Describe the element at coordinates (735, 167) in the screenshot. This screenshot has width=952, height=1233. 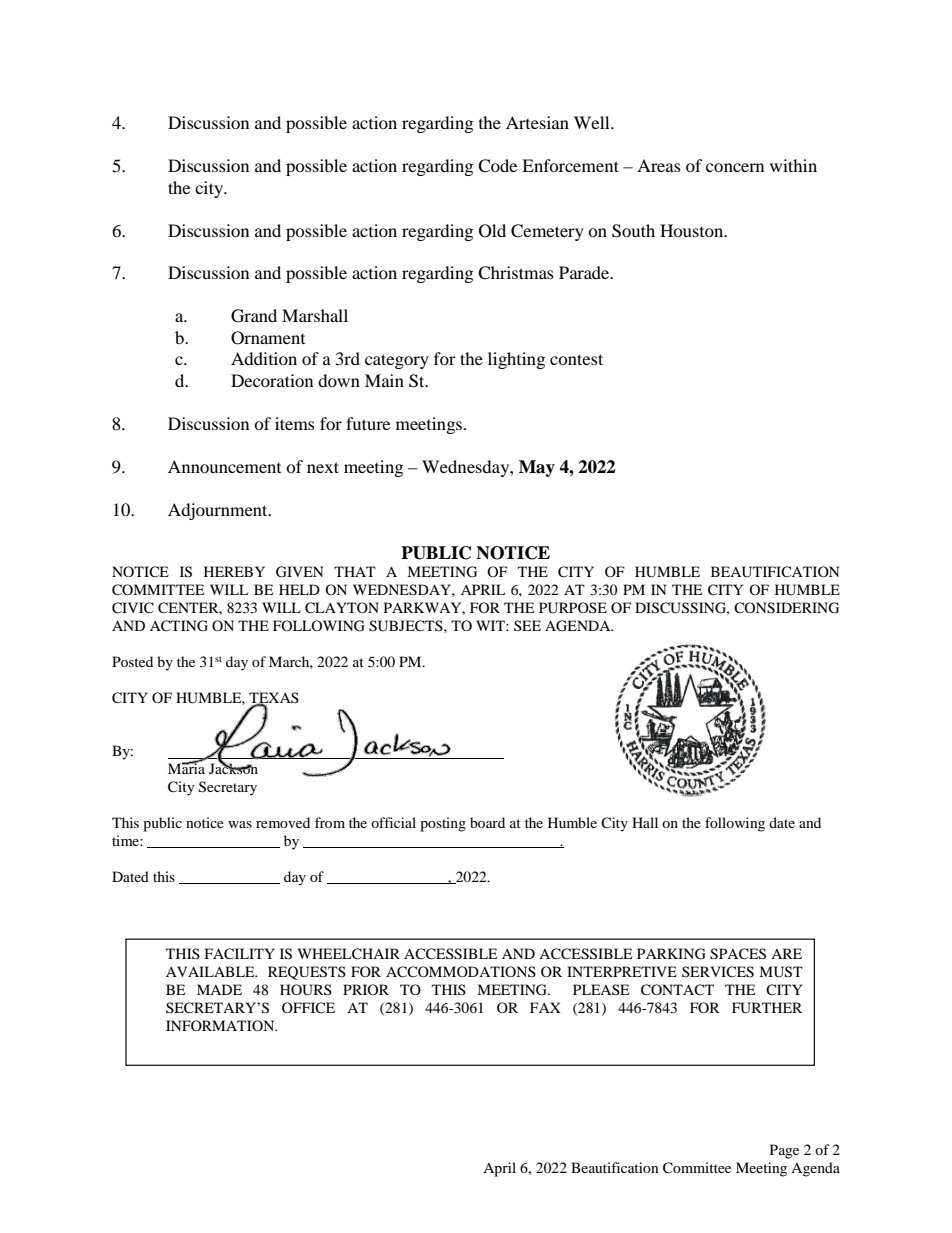
I see `concern` at that location.
